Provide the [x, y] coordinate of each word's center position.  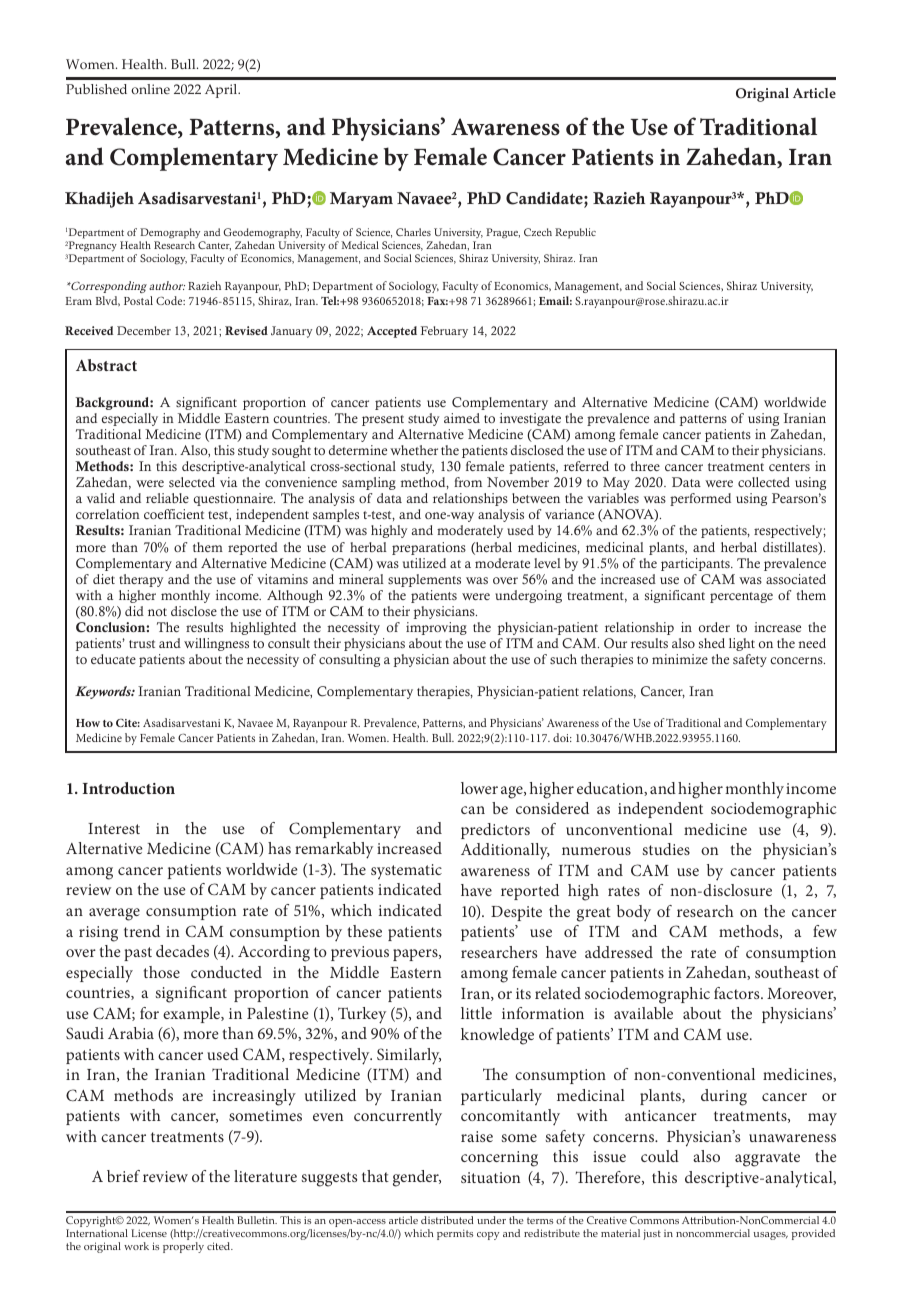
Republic [575, 233]
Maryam [361, 200]
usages [770, 1236]
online [150, 89]
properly [183, 1247]
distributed [447, 1220]
